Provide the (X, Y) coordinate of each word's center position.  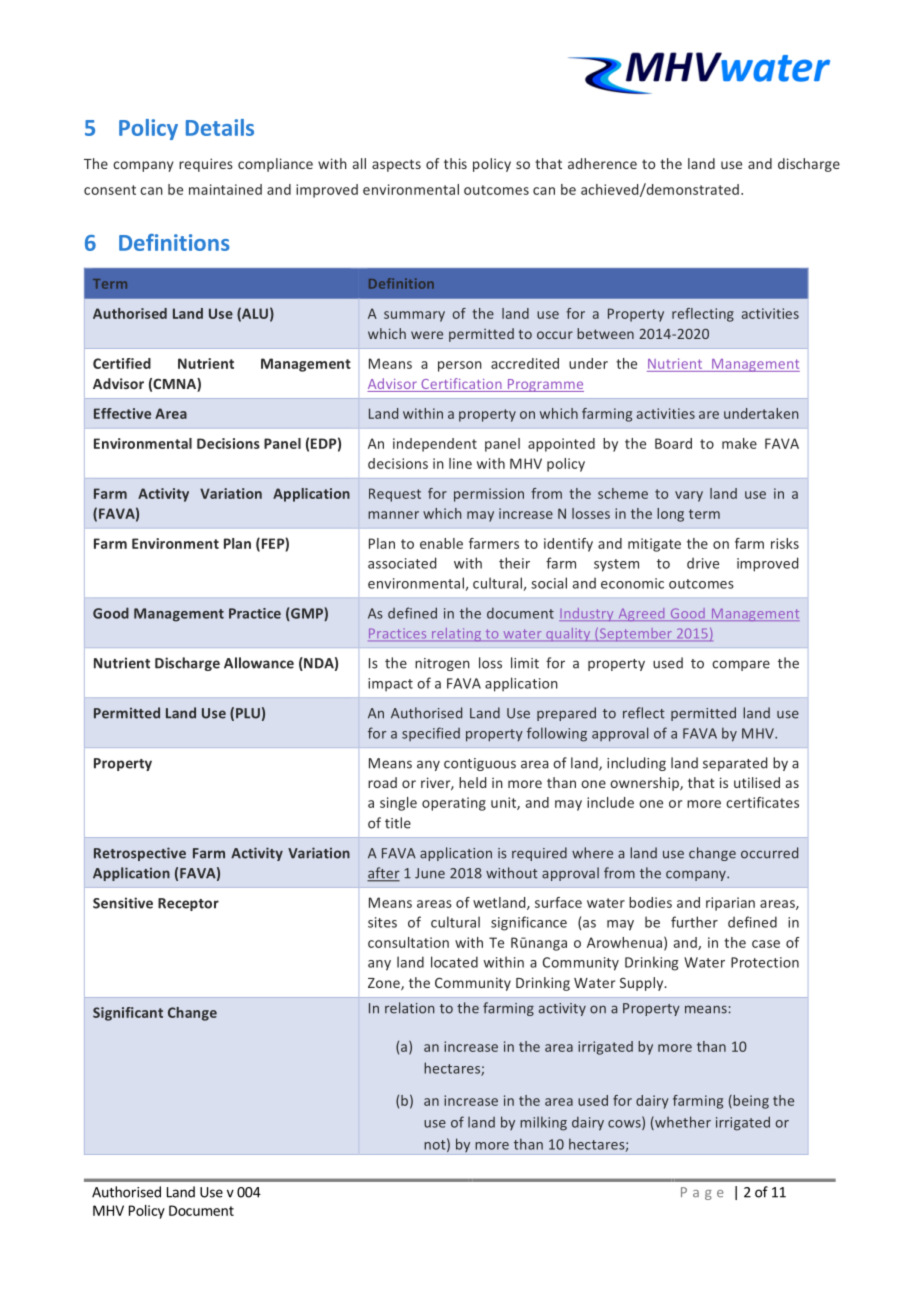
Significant (128, 1014)
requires (206, 165)
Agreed (641, 614)
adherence (602, 163)
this (455, 163)
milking (543, 1123)
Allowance (259, 663)
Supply (643, 984)
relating (457, 635)
